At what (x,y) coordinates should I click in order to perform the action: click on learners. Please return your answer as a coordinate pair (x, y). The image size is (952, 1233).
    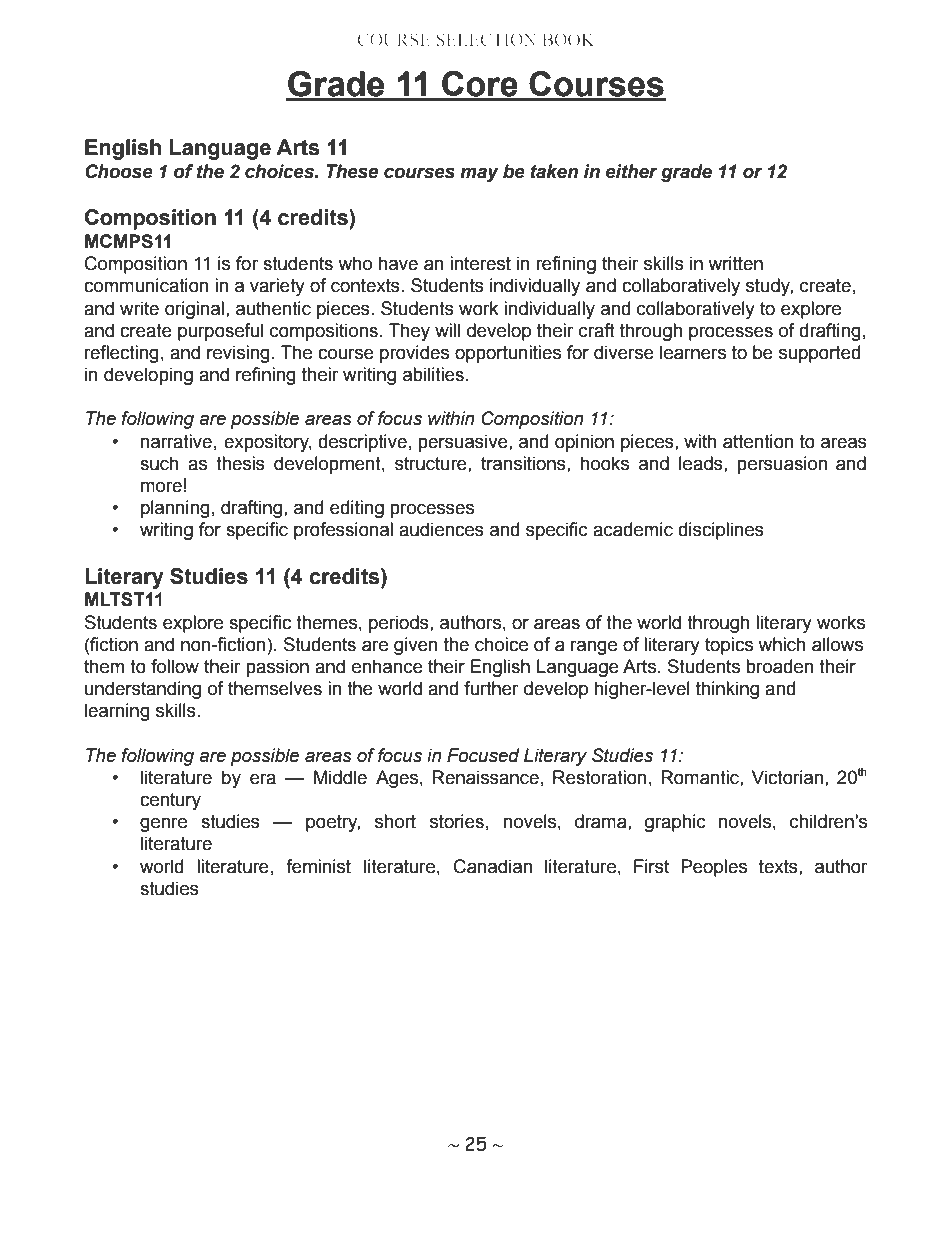
    Looking at the image, I should click on (693, 352).
